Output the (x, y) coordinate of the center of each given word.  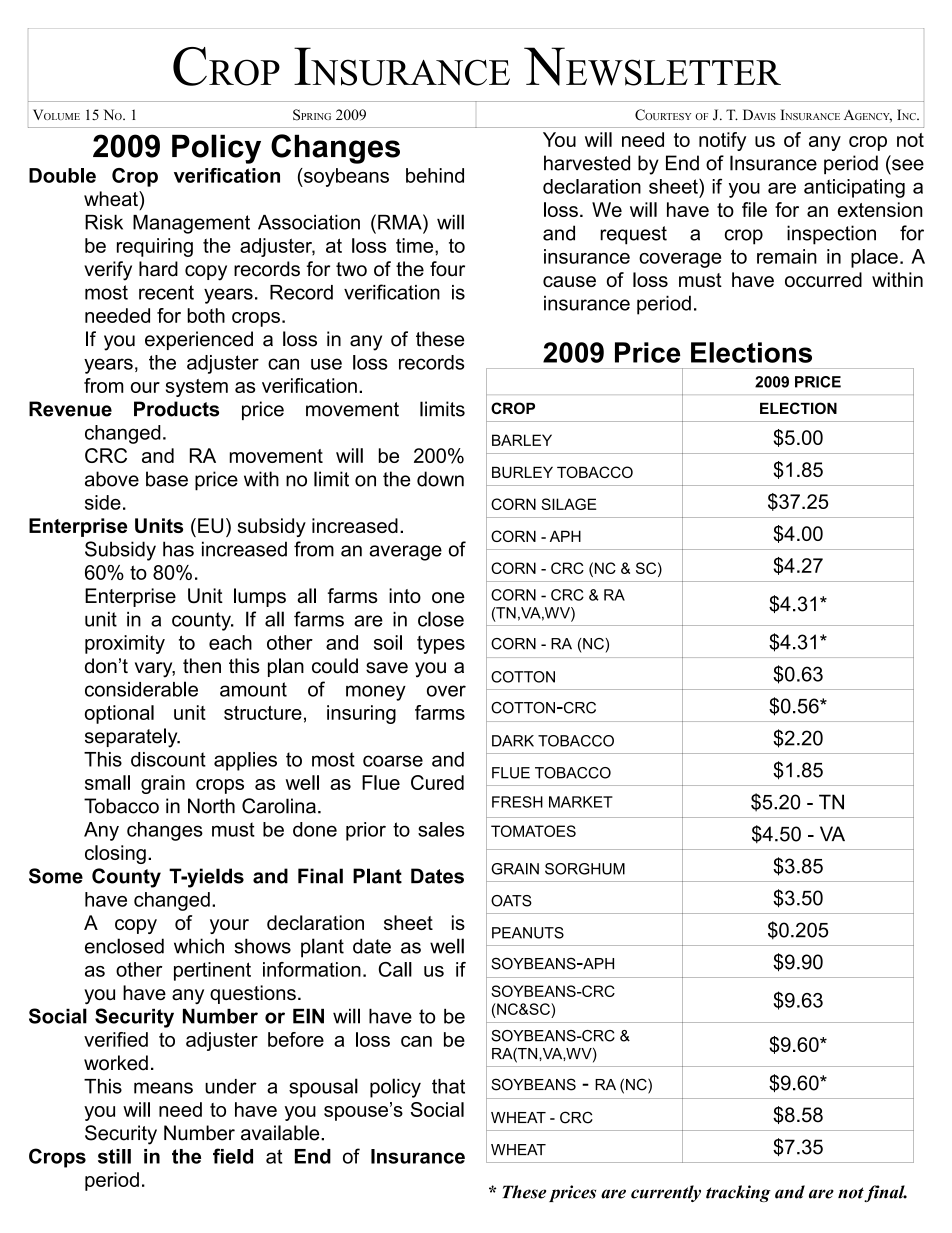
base (167, 479)
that (448, 1086)
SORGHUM (585, 869)
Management (191, 224)
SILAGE (568, 504)
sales (441, 829)
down (440, 479)
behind (435, 175)
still (114, 1156)
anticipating (854, 188)
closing (115, 854)
